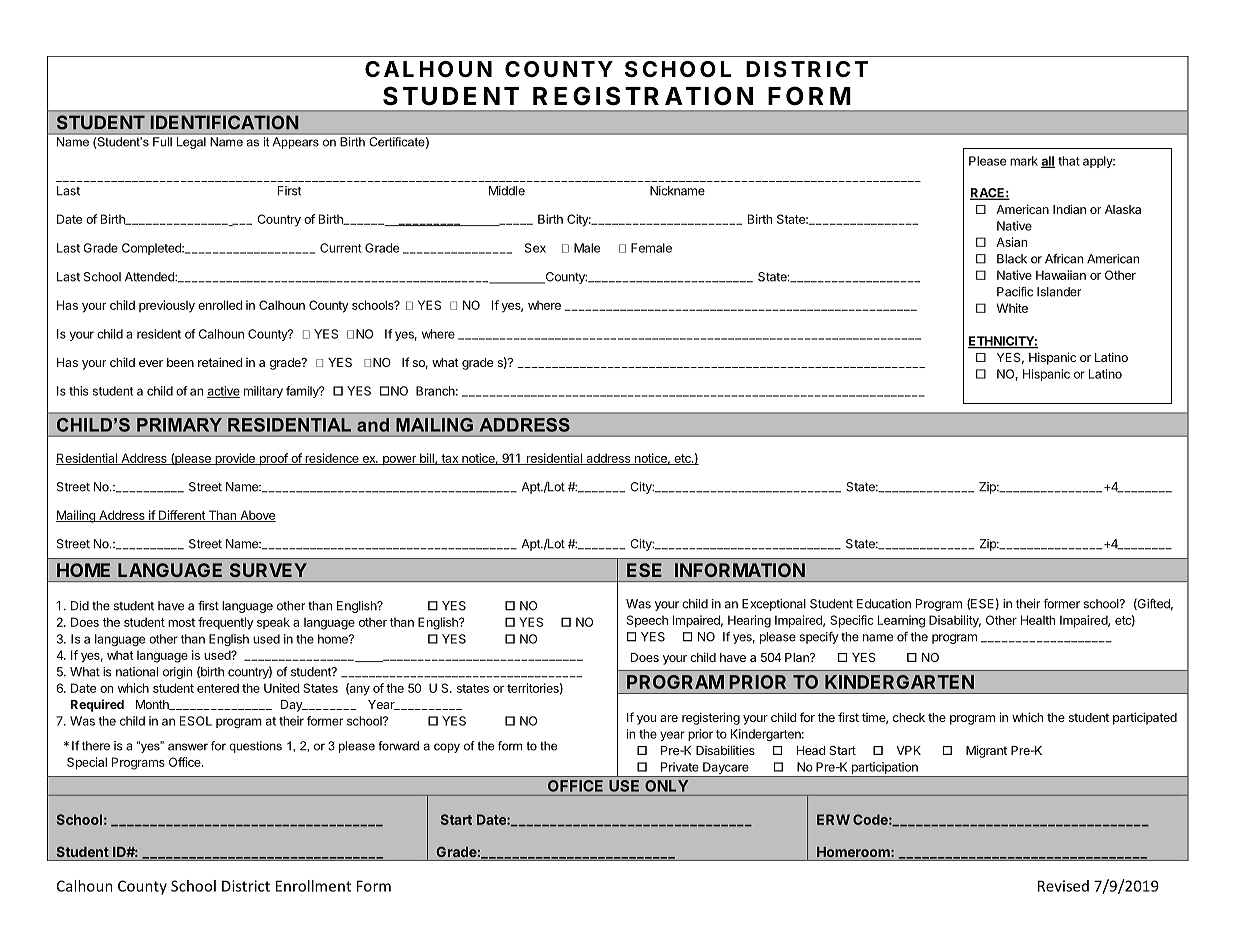 This screenshot has height=952, width=1233. Describe the element at coordinates (1048, 162) in the screenshot. I see `all` at that location.
